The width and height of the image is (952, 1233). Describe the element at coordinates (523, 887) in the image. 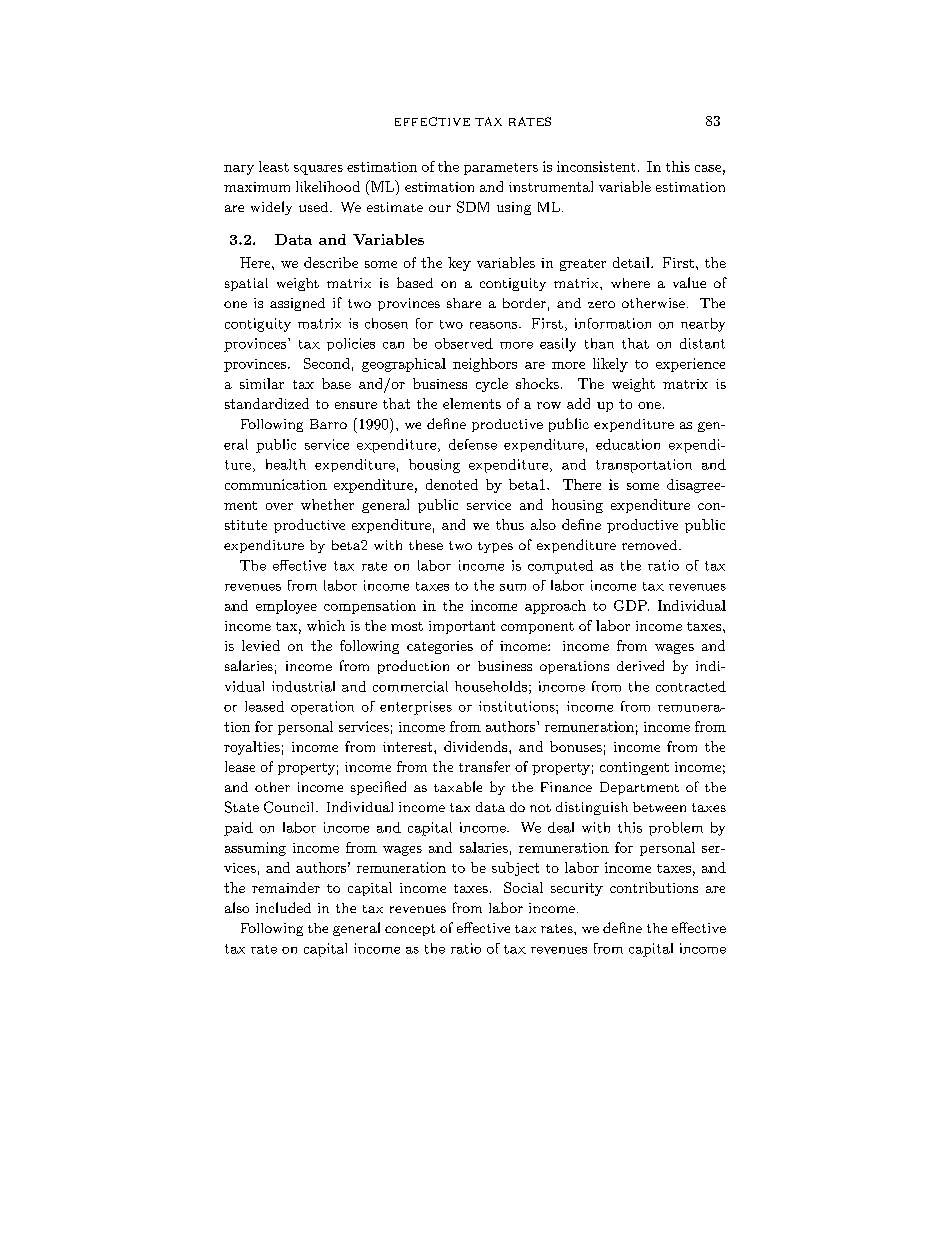

I see `Social` at that location.
